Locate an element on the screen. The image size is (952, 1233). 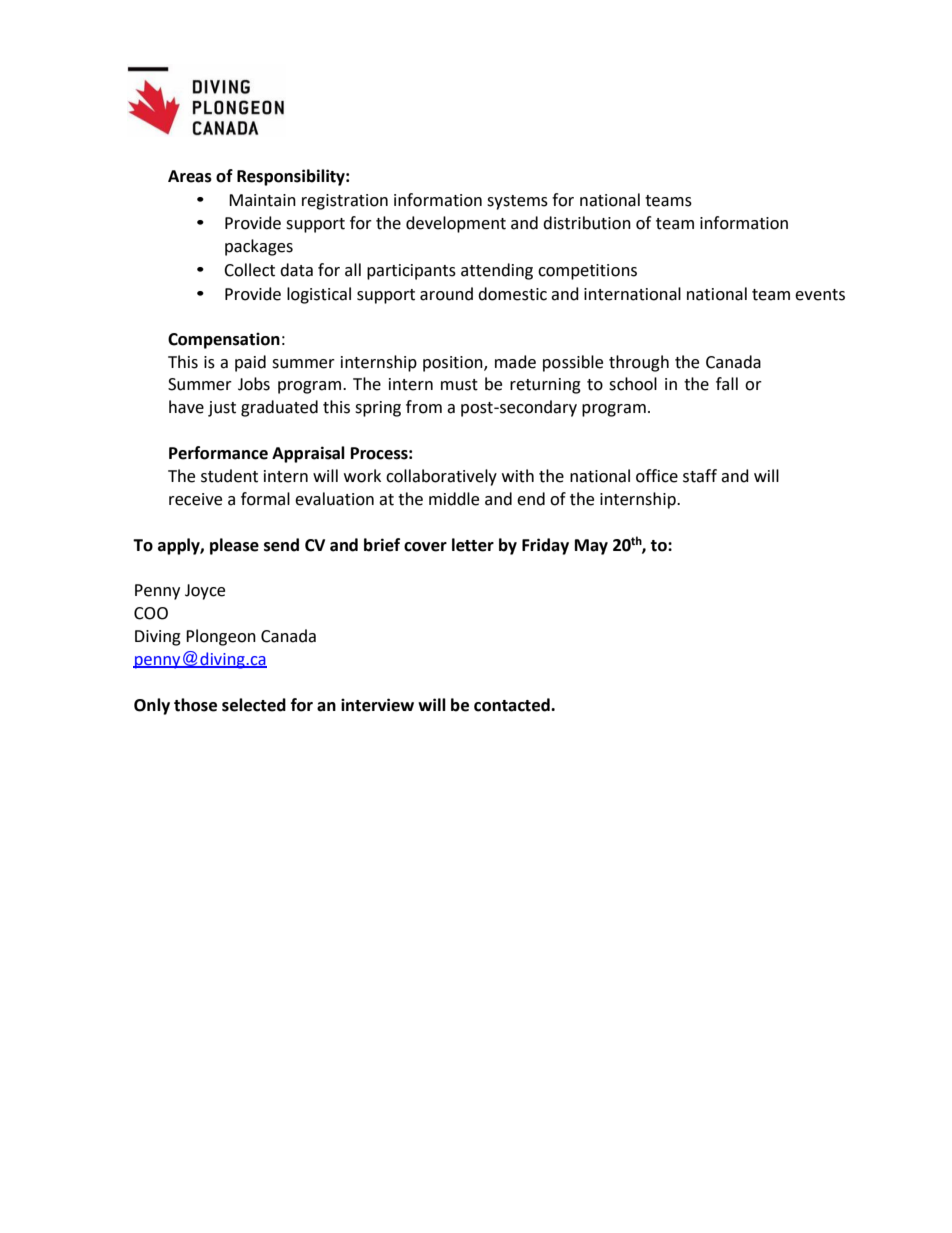
letter is located at coordinates (473, 545).
